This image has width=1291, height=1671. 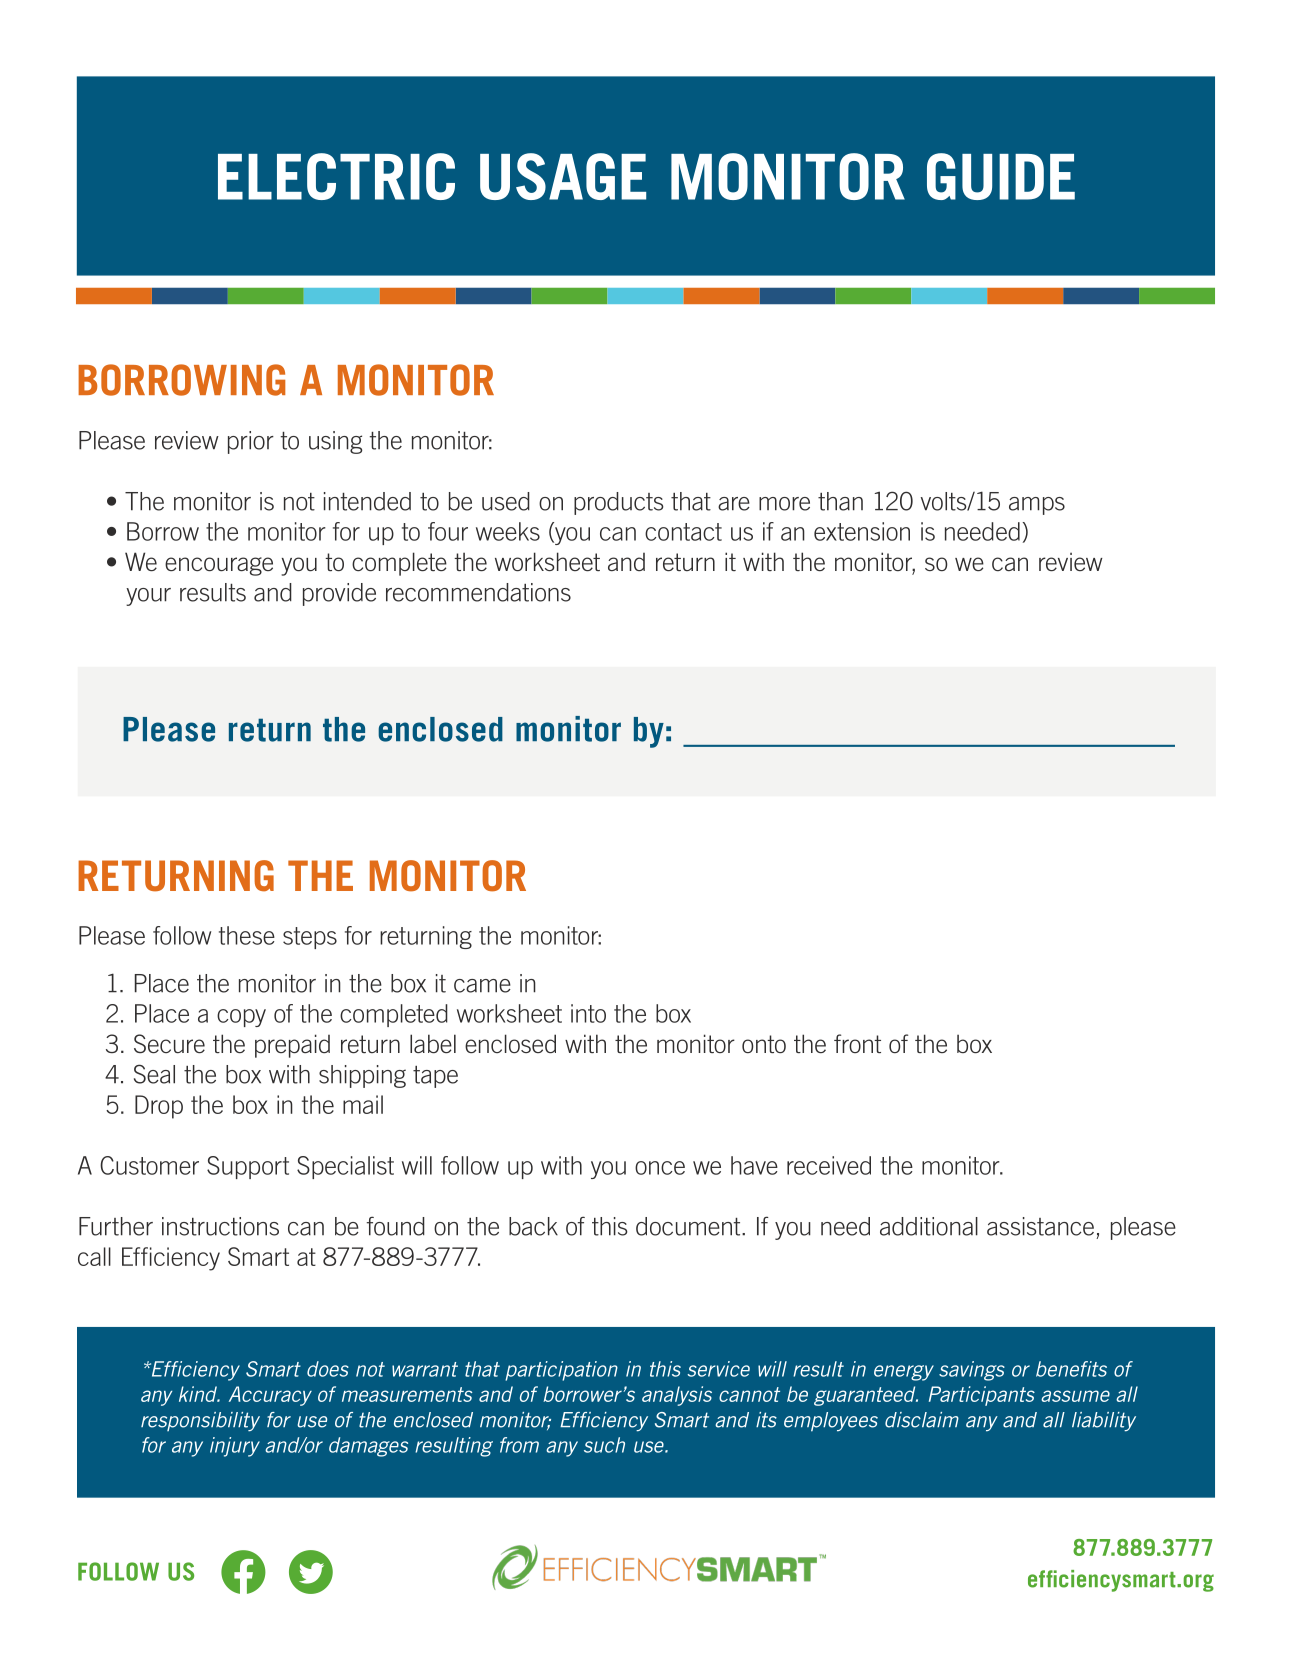 What do you see at coordinates (478, 592) in the image?
I see `recommendations` at bounding box center [478, 592].
